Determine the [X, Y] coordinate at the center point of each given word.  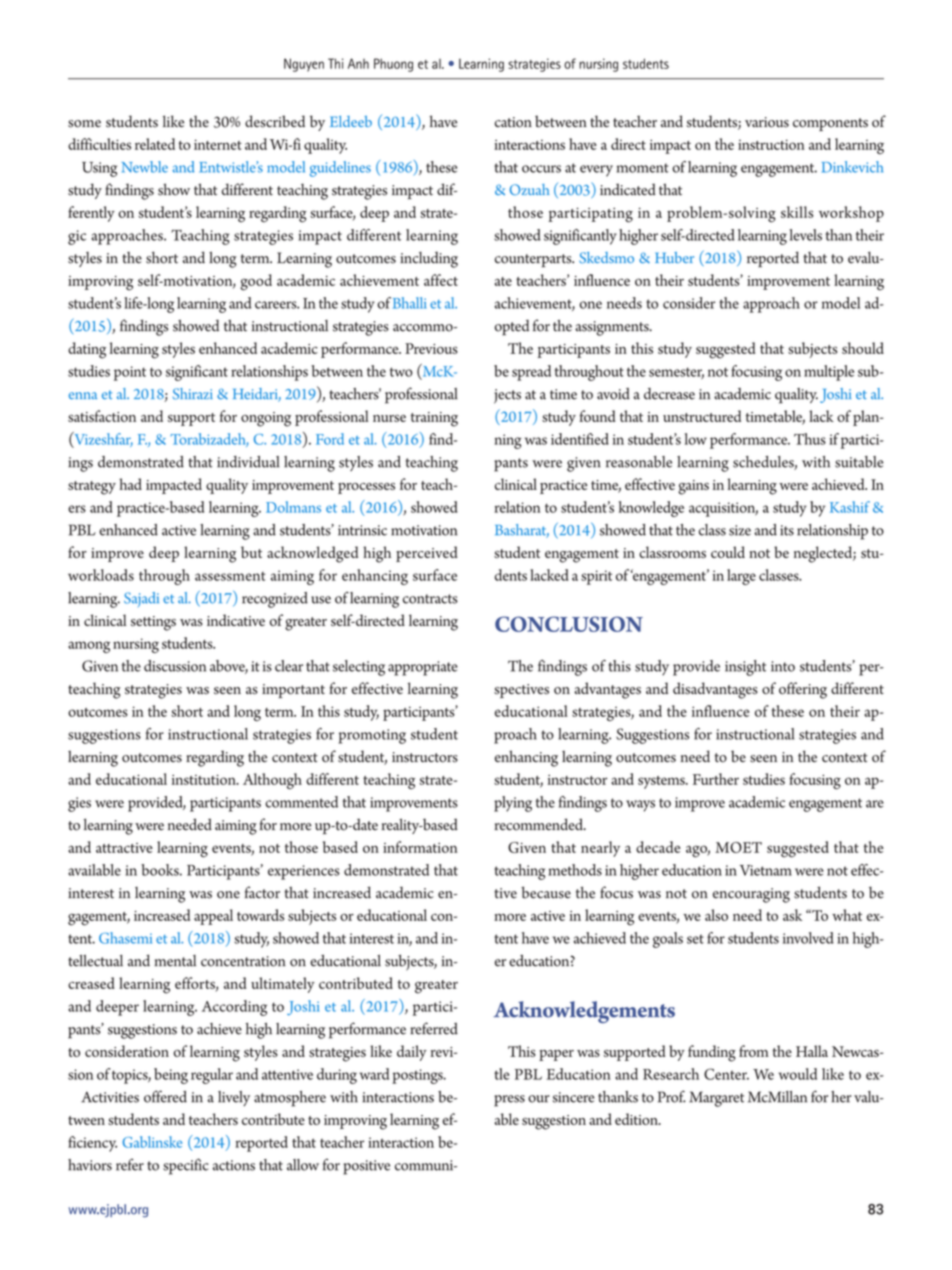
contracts [430, 599]
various [767, 122]
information [420, 847]
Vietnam [766, 870]
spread [531, 373]
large [741, 577]
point [130, 373]
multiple [829, 373]
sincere [574, 1097]
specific [186, 1166]
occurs [541, 169]
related [155, 144]
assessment [230, 576]
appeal [213, 917]
